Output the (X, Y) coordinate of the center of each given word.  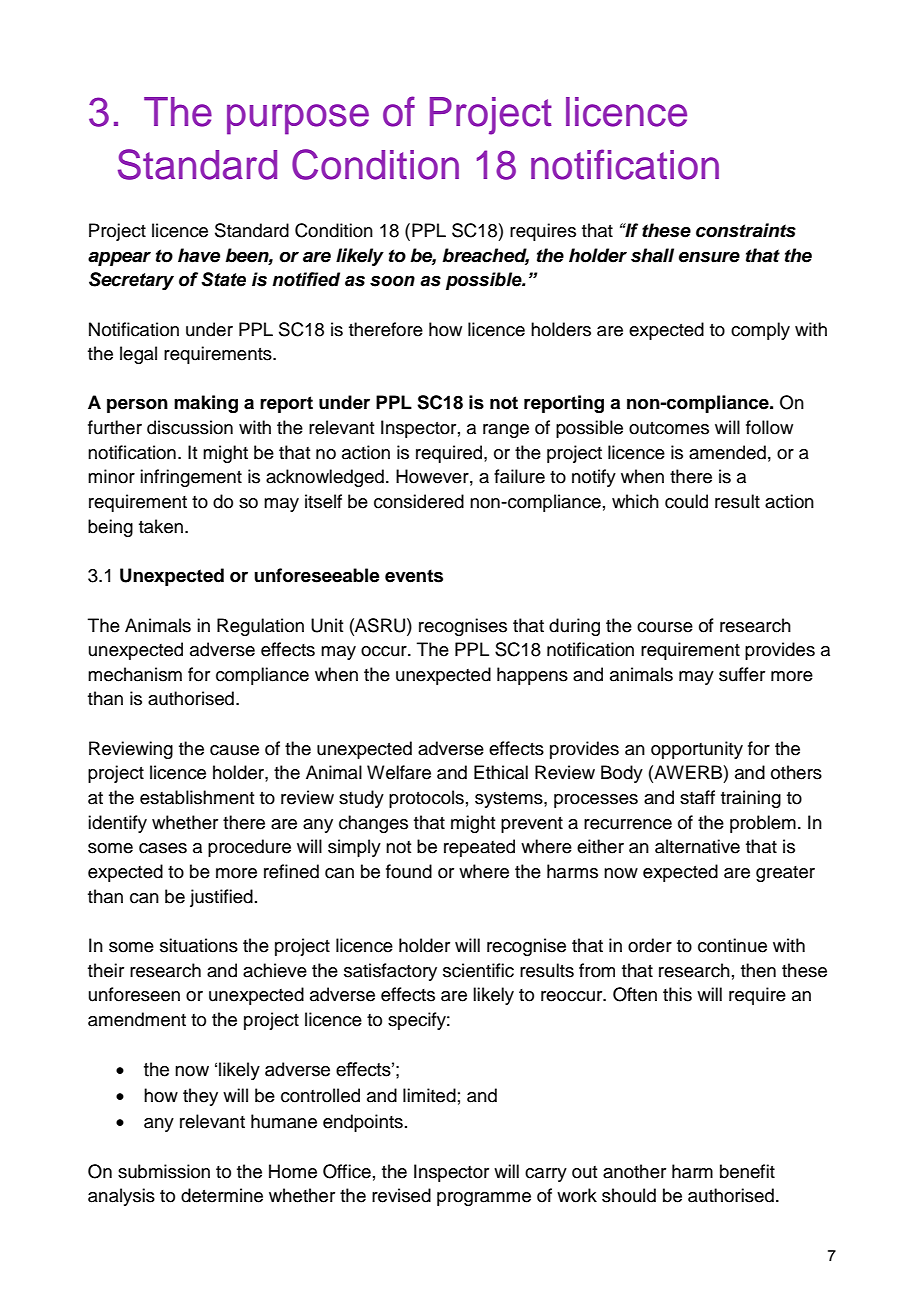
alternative (697, 846)
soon (392, 281)
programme (484, 1199)
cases (163, 848)
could (686, 501)
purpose (298, 119)
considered (419, 501)
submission (164, 1171)
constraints (746, 230)
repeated (479, 848)
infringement (191, 478)
